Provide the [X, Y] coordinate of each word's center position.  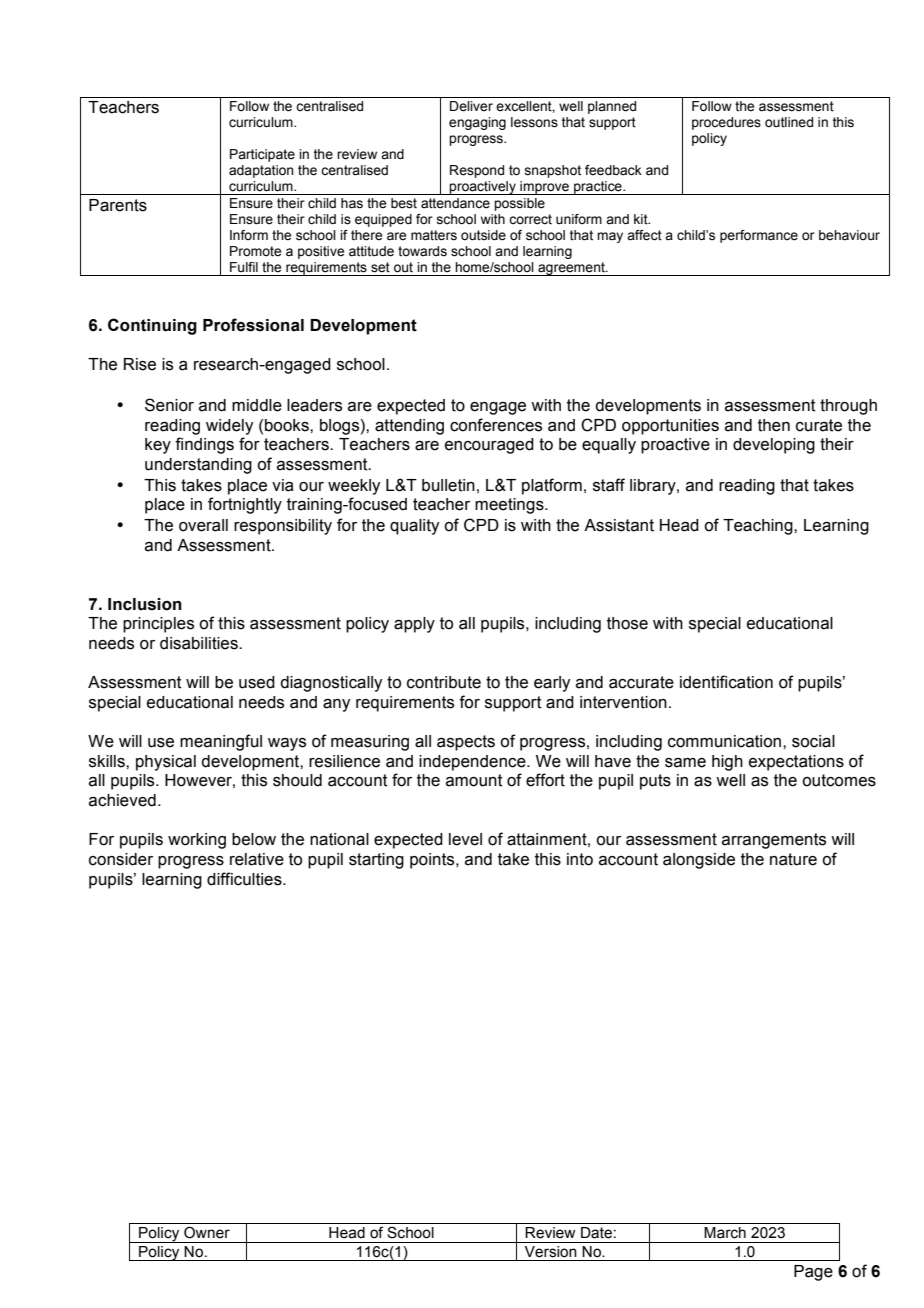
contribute [444, 682]
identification [726, 682]
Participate [262, 155]
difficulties [245, 879]
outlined [789, 122]
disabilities [200, 643]
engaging [477, 123]
